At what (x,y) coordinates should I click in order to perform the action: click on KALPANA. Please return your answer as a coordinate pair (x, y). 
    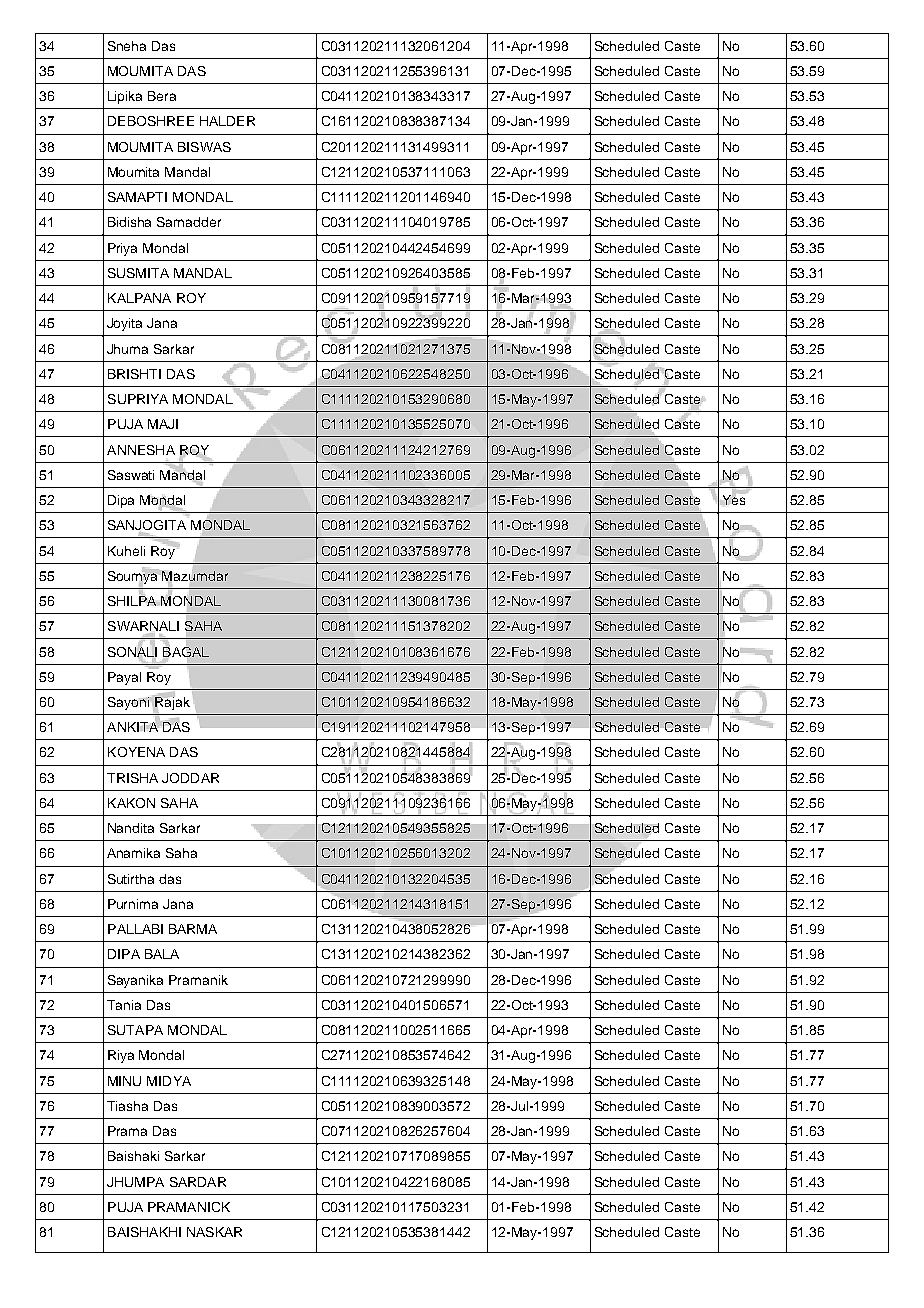
    Looking at the image, I should click on (139, 298).
